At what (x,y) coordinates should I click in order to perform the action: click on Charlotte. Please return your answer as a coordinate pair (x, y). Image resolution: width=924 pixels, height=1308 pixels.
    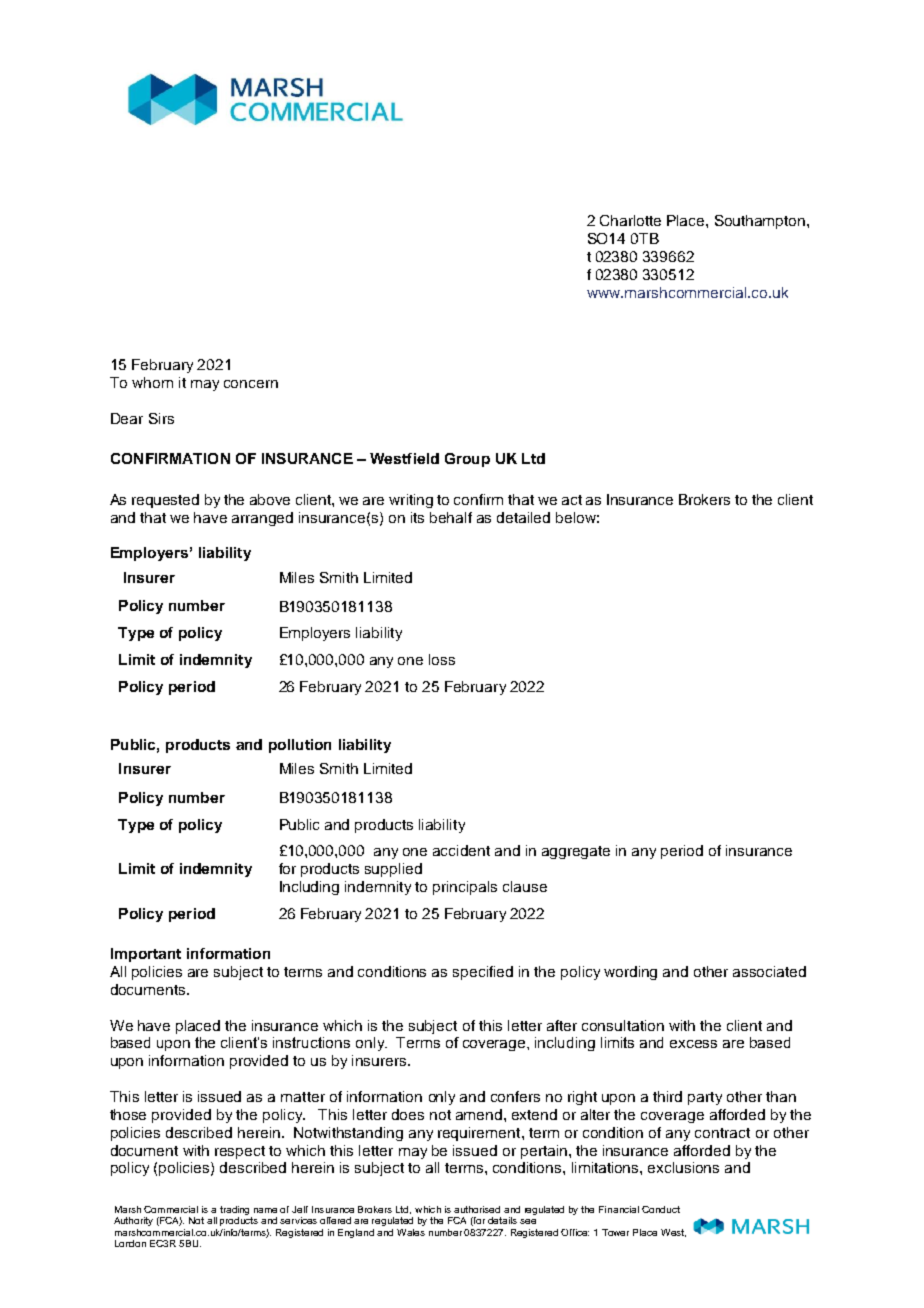
    Looking at the image, I should click on (630, 220).
